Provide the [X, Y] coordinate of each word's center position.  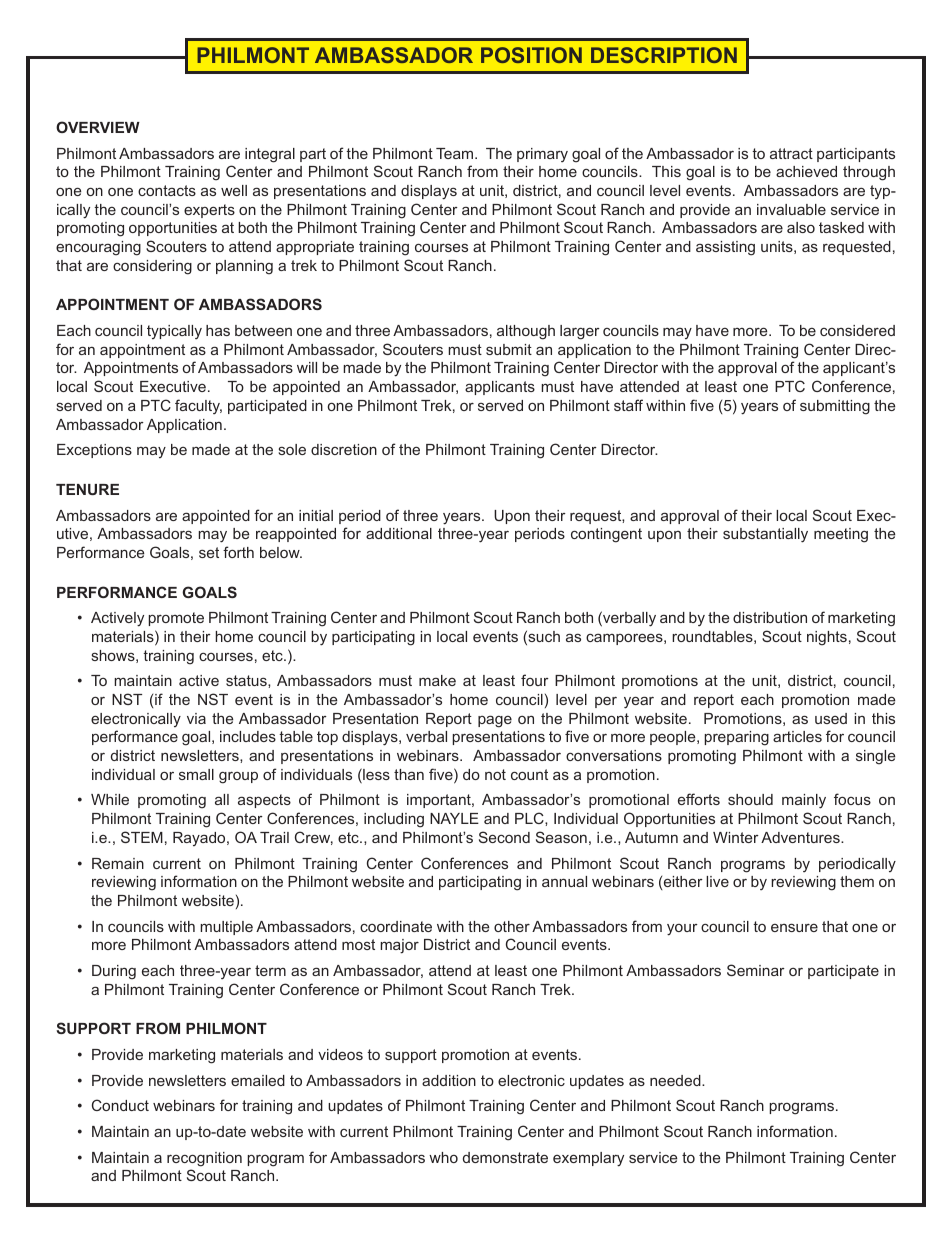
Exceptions [94, 451]
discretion [344, 449]
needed [676, 1080]
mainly [804, 801]
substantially [765, 535]
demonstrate [505, 1157]
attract [791, 153]
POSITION [531, 55]
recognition [204, 1159]
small [196, 774]
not [495, 774]
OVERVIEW [98, 127]
